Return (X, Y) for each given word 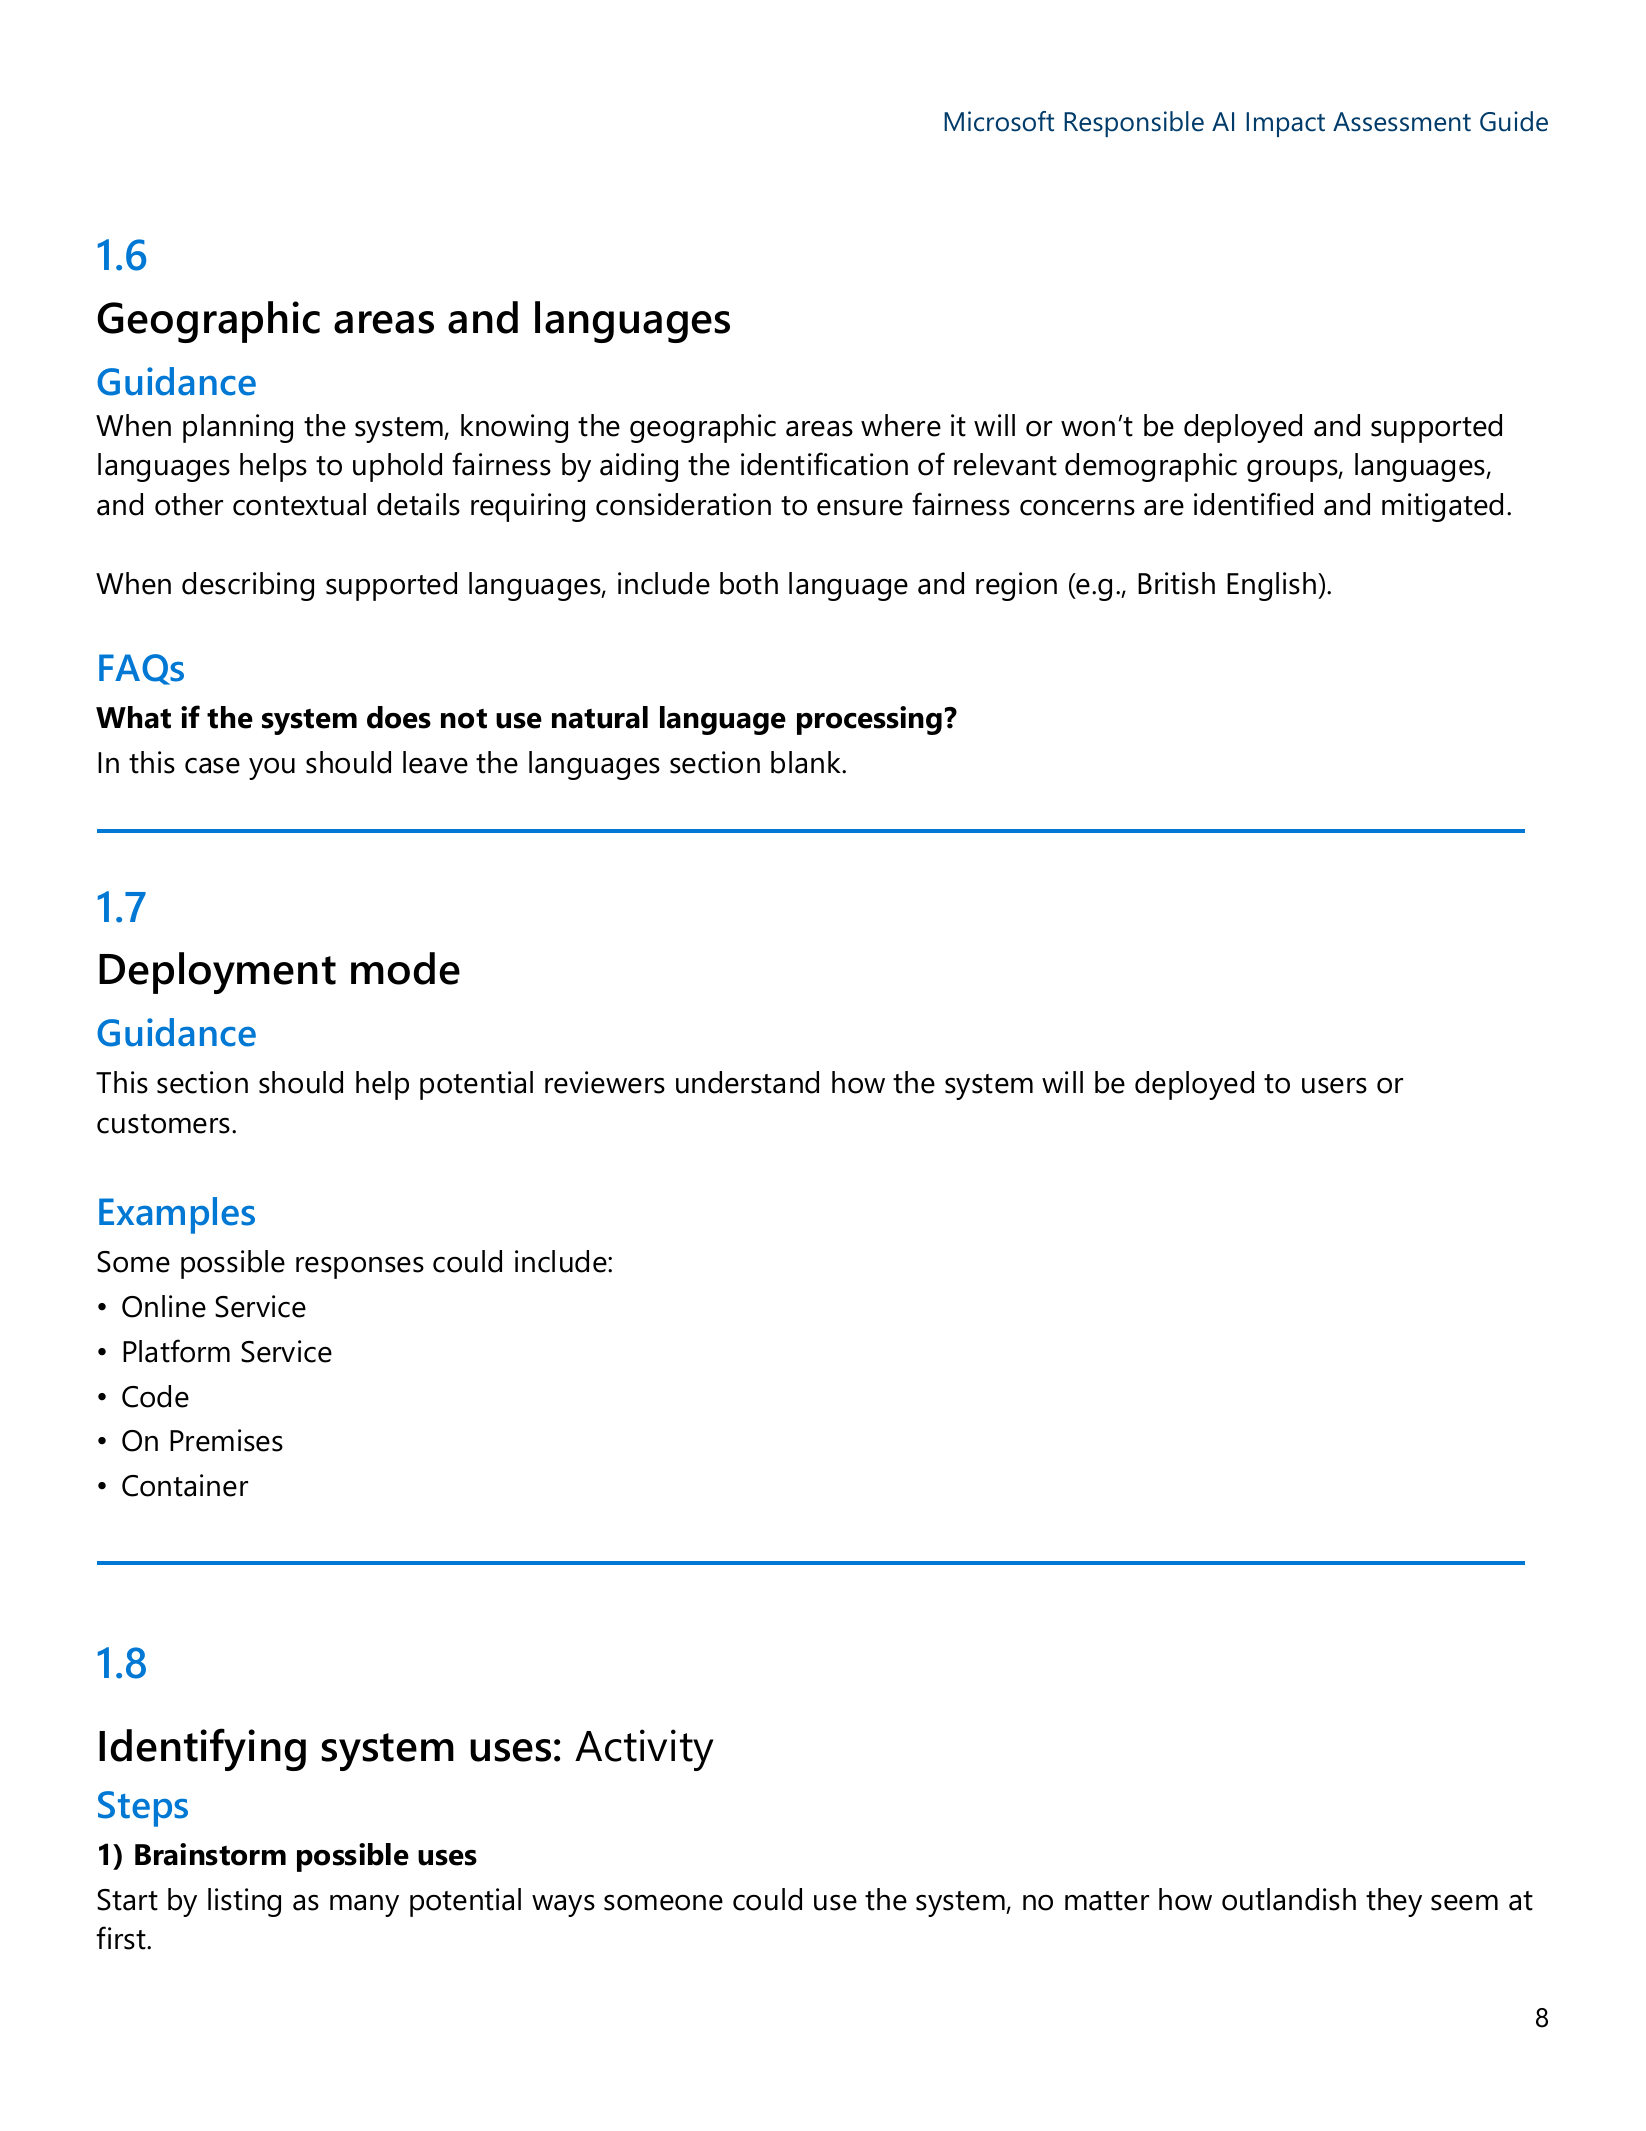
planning (238, 428)
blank (807, 762)
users (1334, 1086)
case (212, 766)
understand (747, 1082)
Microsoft (999, 121)
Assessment (1402, 122)
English (1273, 586)
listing (244, 1902)
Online (164, 1306)
